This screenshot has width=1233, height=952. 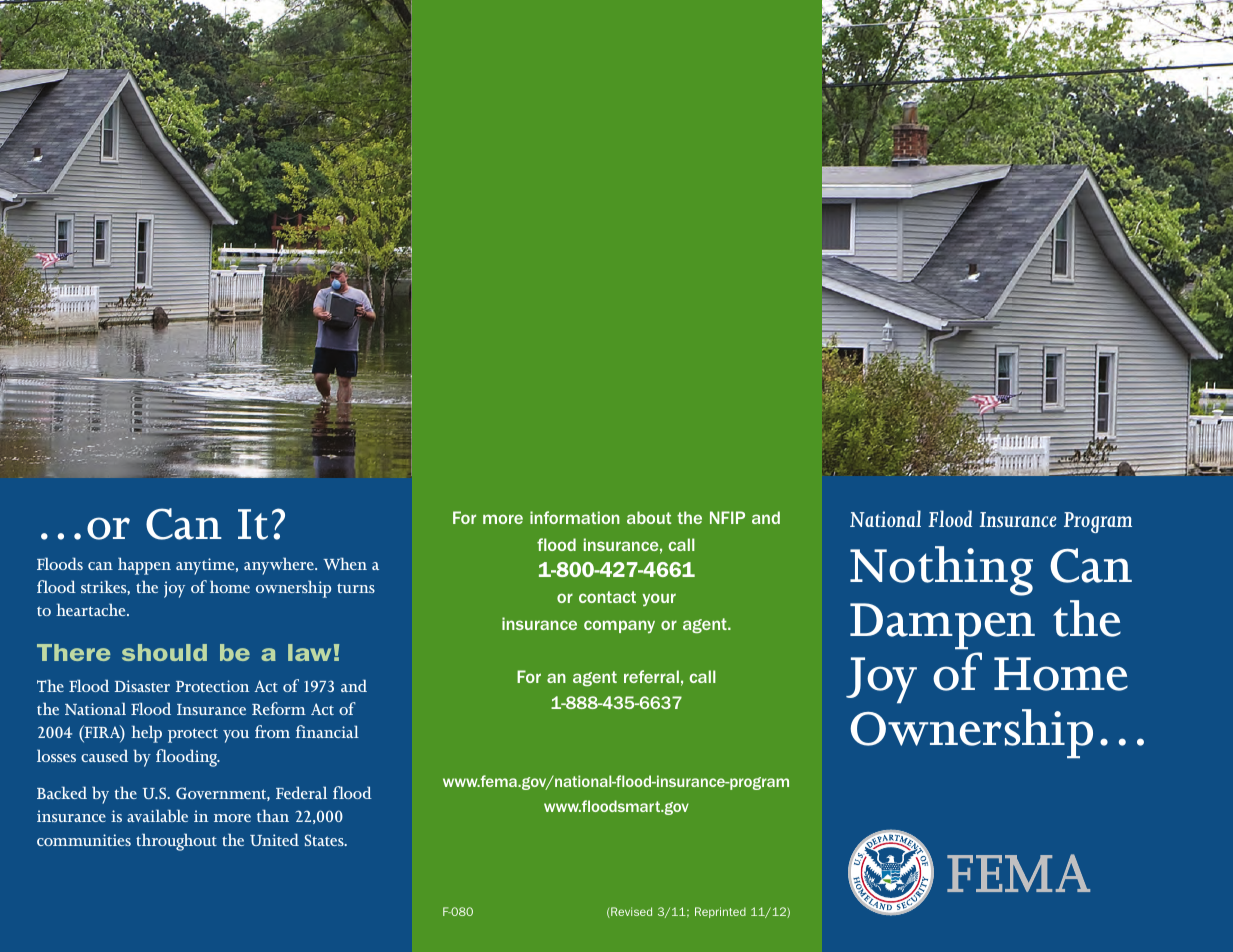 What do you see at coordinates (146, 734) in the screenshot?
I see `help` at bounding box center [146, 734].
